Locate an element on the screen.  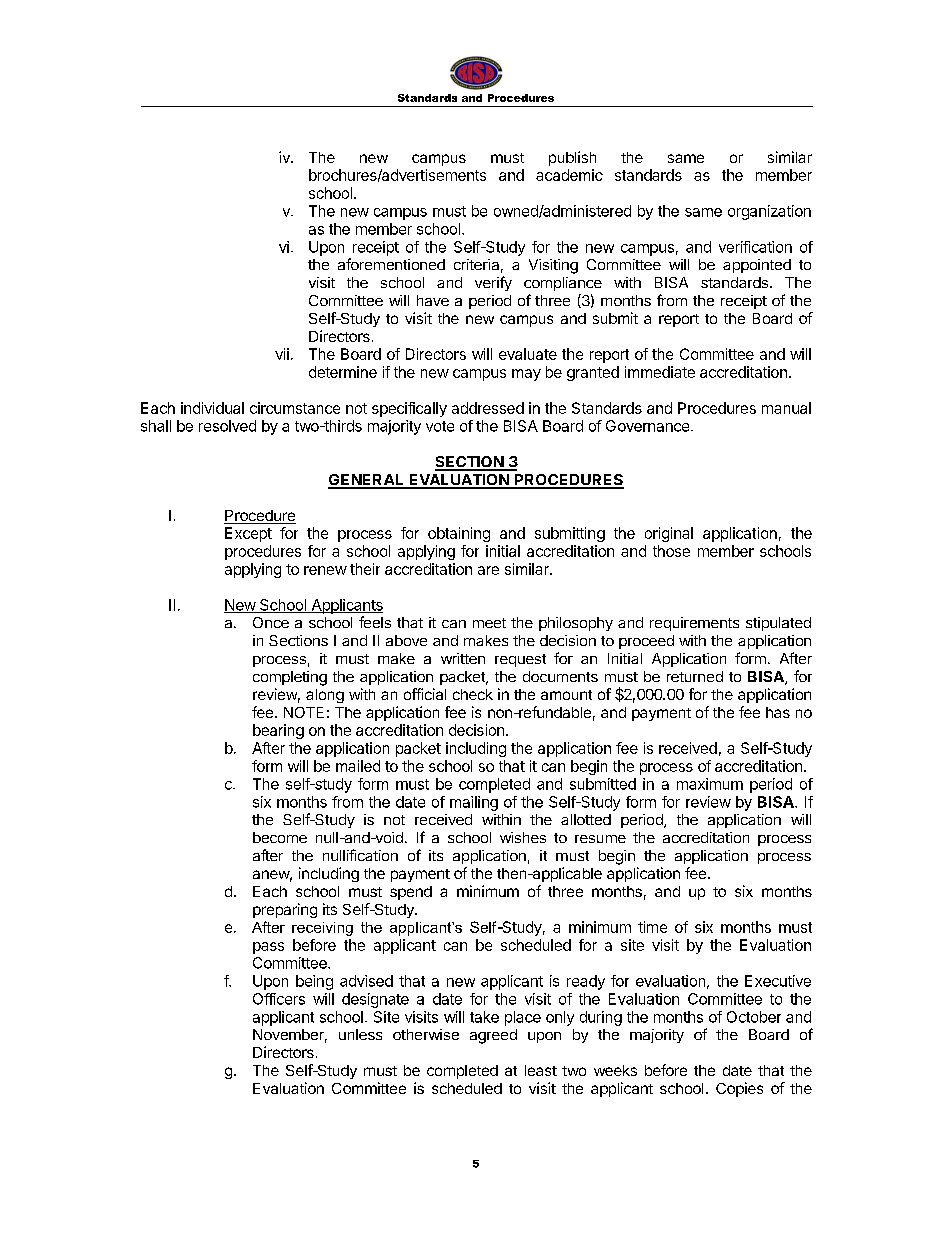
organization is located at coordinates (769, 212).
